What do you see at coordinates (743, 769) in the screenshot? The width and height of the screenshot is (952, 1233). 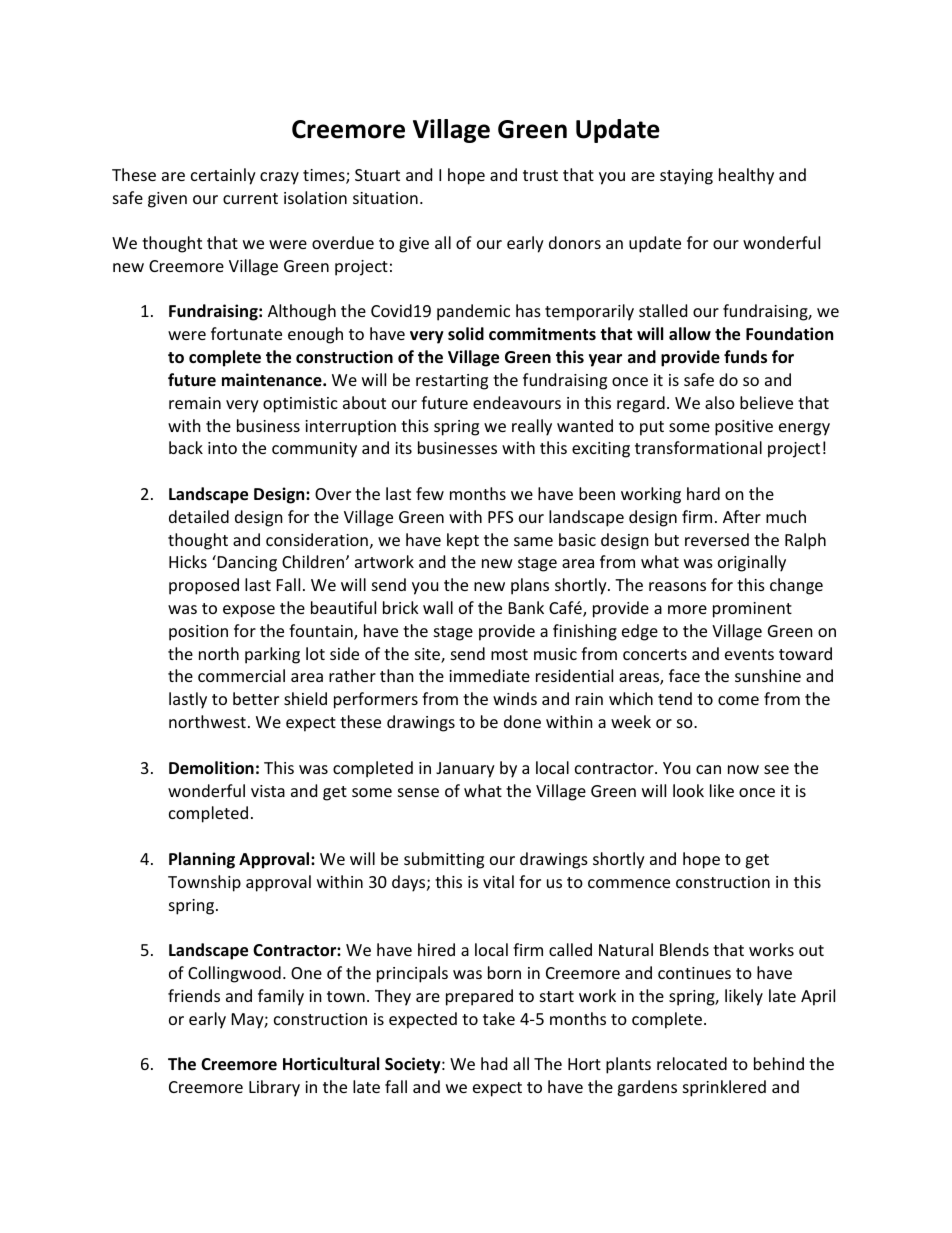 I see `now` at bounding box center [743, 769].
